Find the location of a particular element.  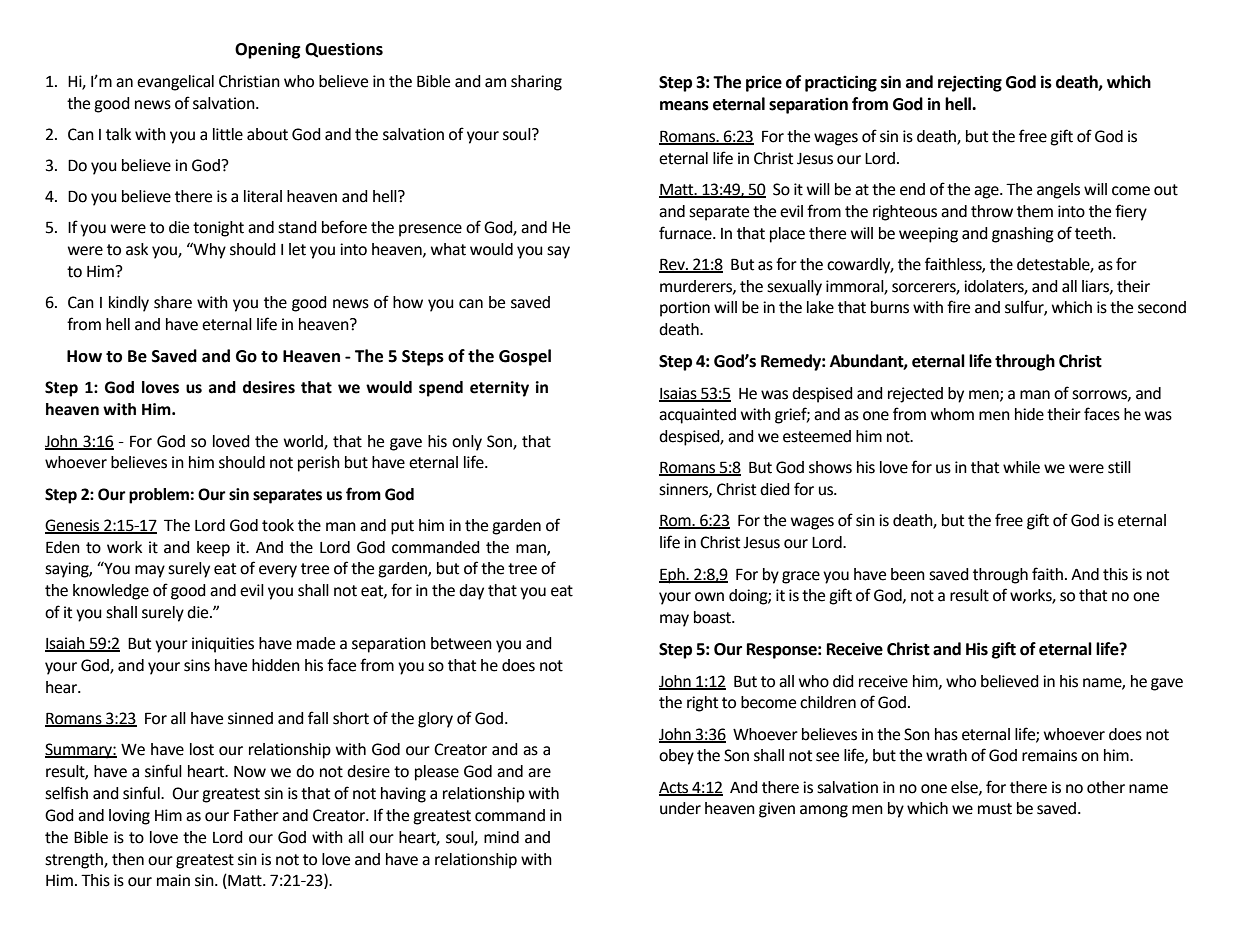

acquainted is located at coordinates (697, 416).
